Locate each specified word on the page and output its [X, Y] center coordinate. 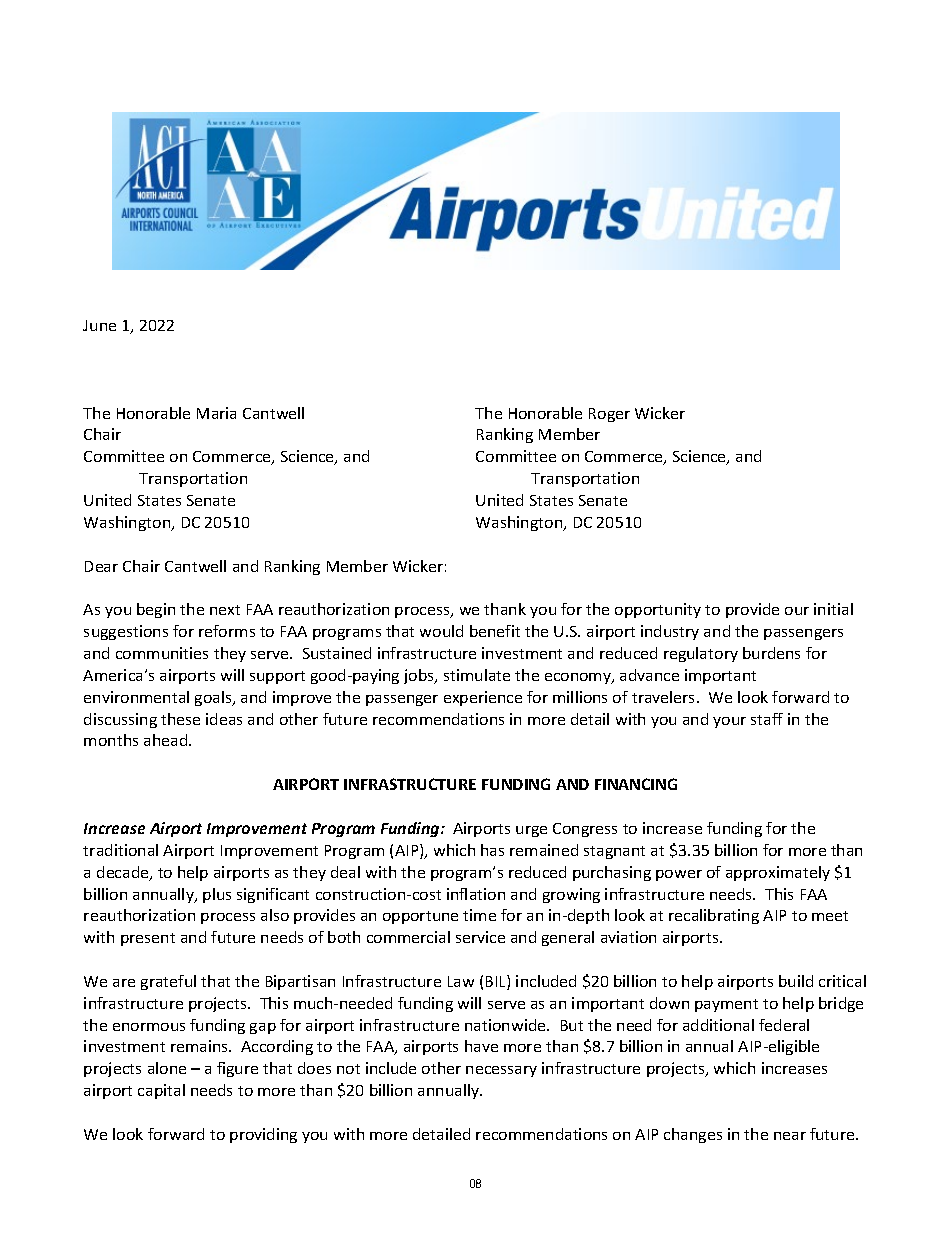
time [479, 915]
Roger [609, 415]
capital [161, 1091]
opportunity [658, 610]
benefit [495, 631]
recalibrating [714, 916]
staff [767, 719]
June [99, 325]
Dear [101, 566]
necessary [501, 1071]
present [148, 939]
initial [833, 609]
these [180, 719]
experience [483, 698]
